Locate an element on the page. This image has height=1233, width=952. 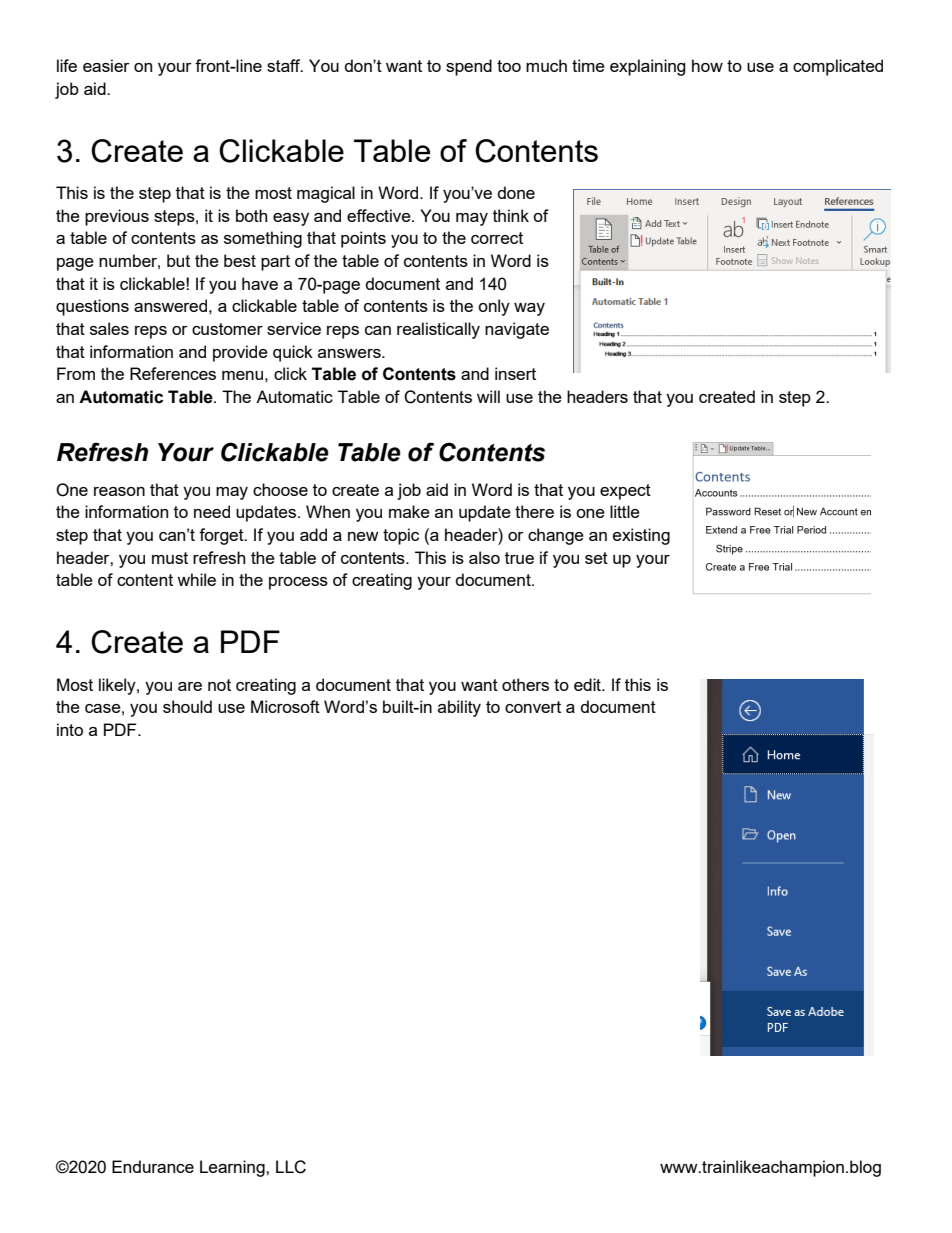
LLC is located at coordinates (291, 1167).
